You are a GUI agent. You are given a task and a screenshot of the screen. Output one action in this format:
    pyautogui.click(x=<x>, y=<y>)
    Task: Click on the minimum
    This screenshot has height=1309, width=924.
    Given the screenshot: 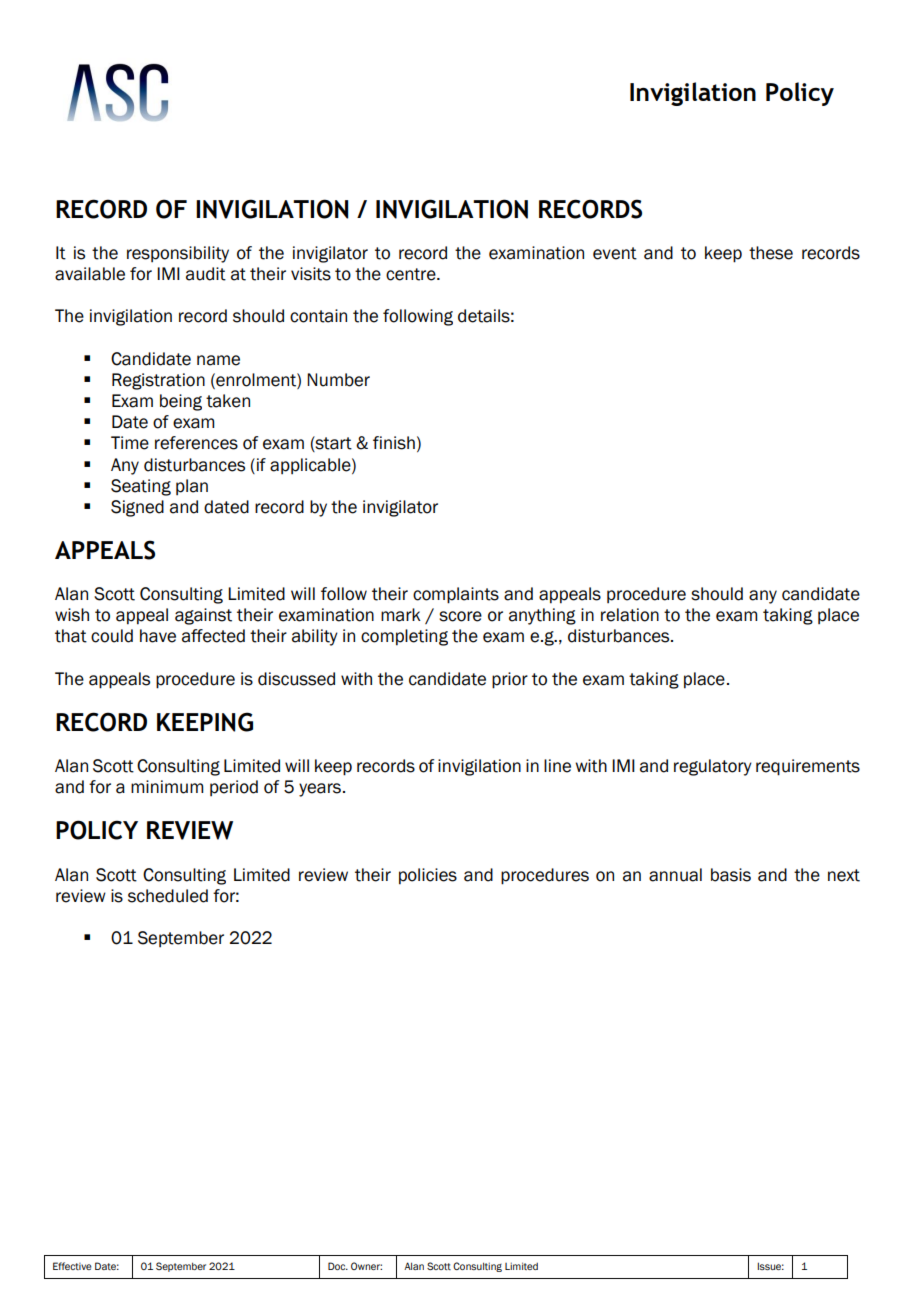 What is the action you would take?
    pyautogui.click(x=167, y=787)
